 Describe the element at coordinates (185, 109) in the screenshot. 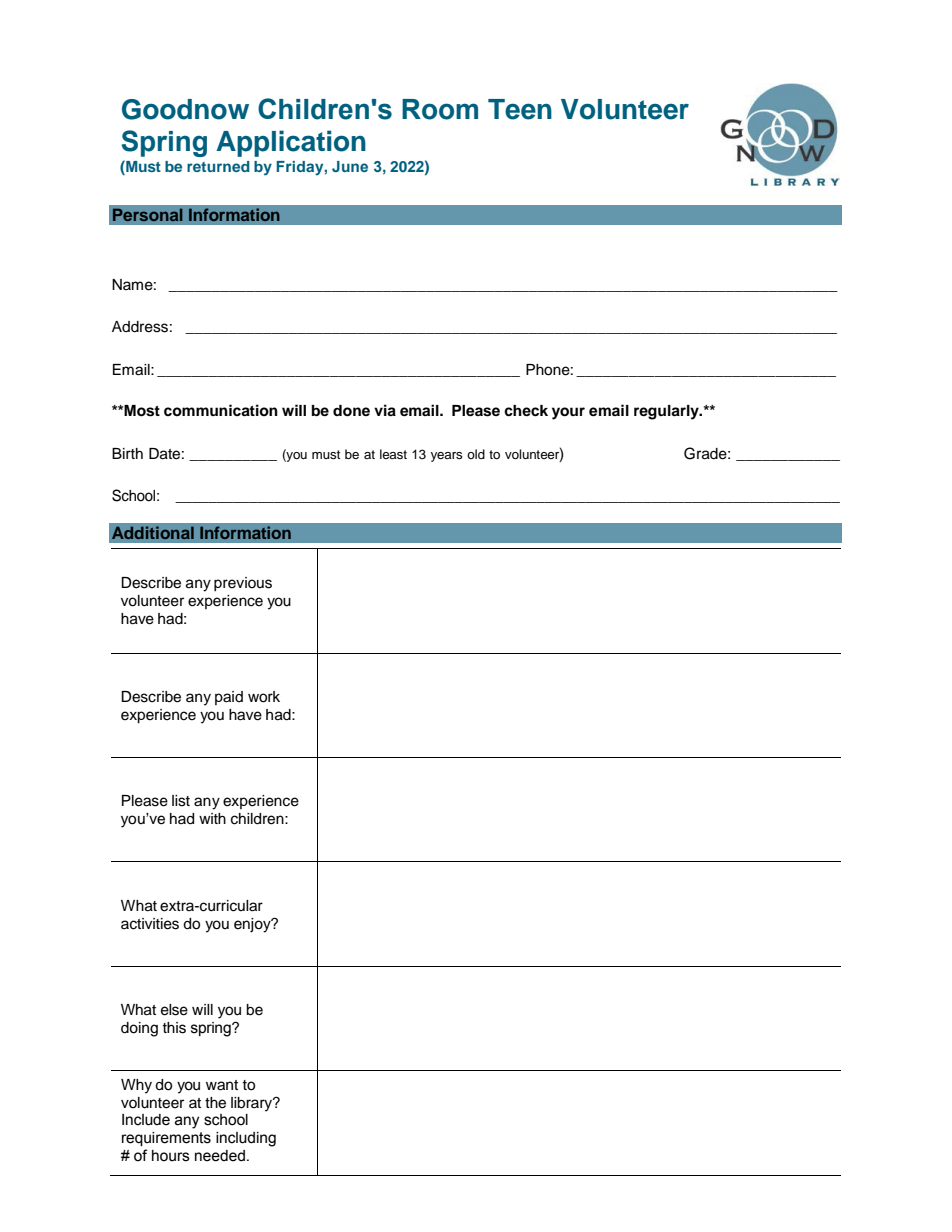

I see `Goodnow` at that location.
